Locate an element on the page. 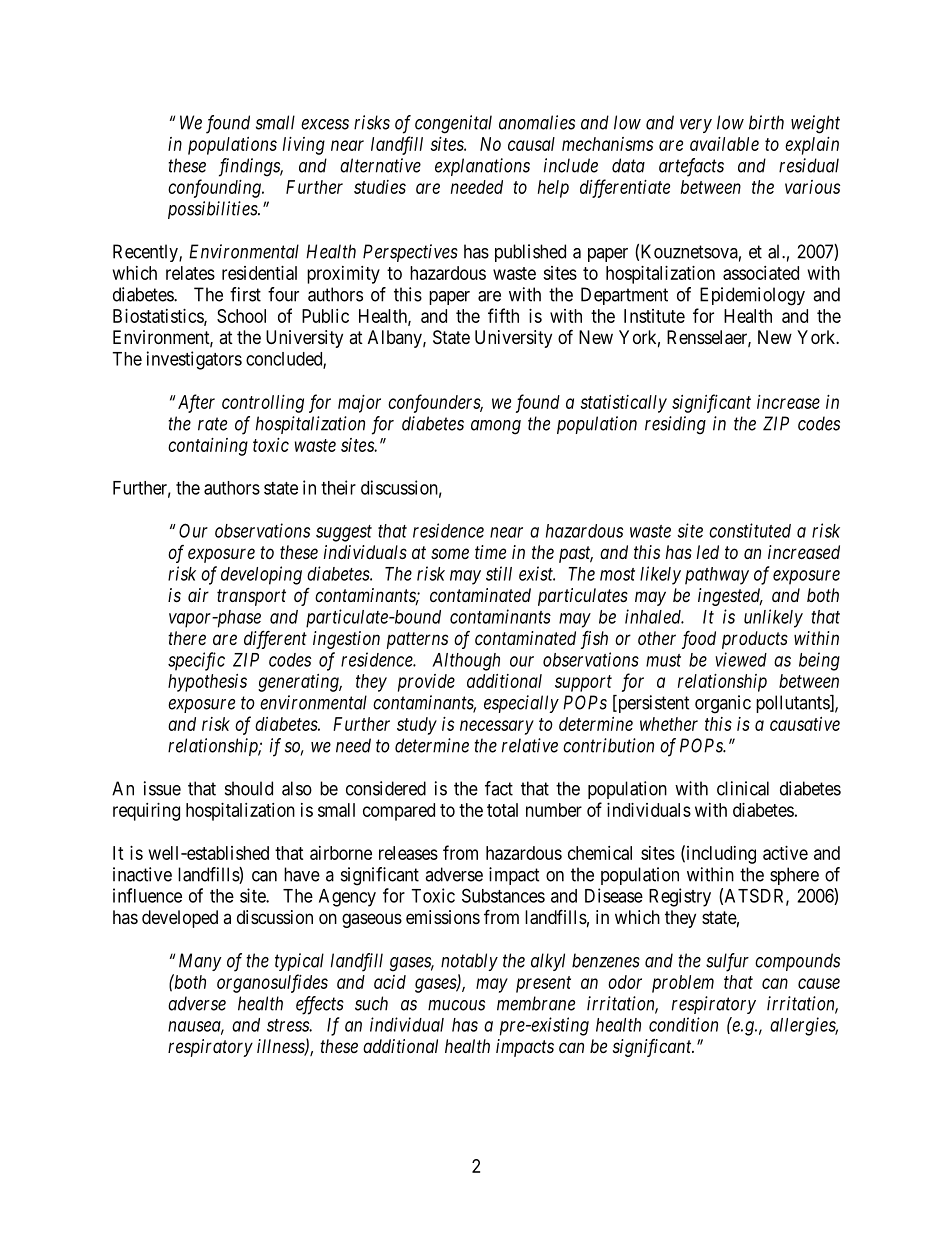  pathway is located at coordinates (717, 576).
